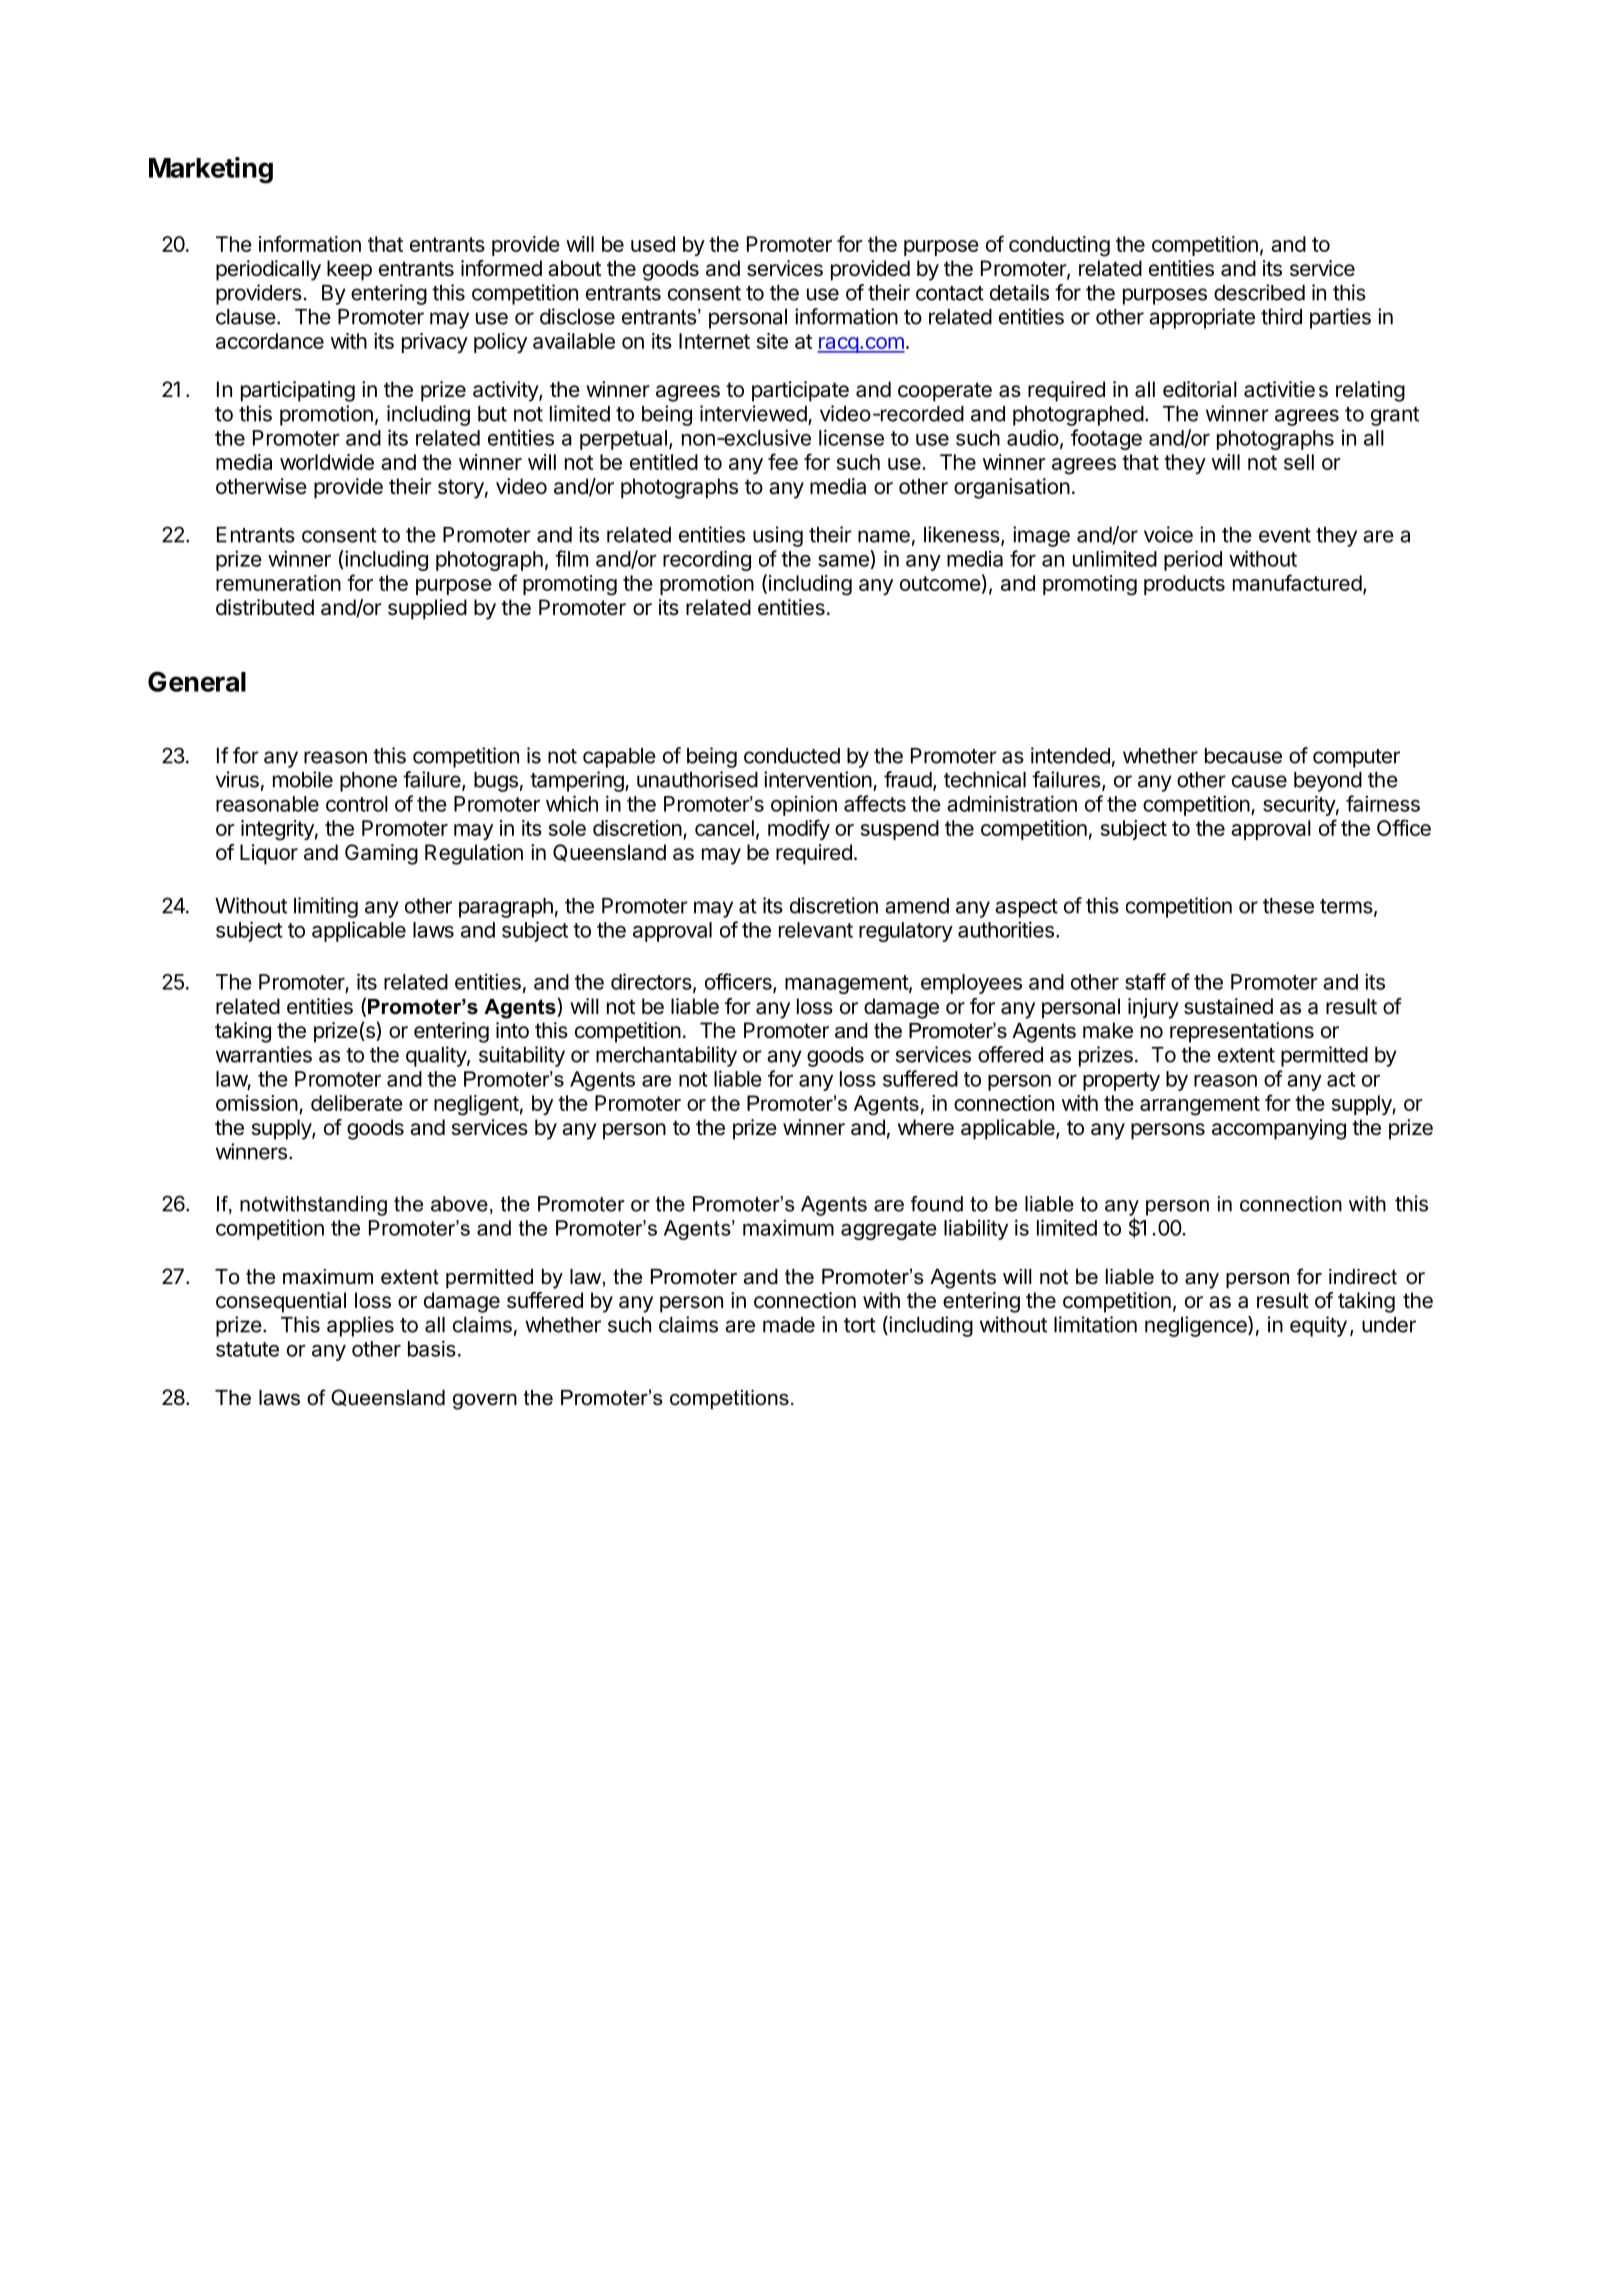  Describe the element at coordinates (653, 244) in the page. I see `used` at that location.
